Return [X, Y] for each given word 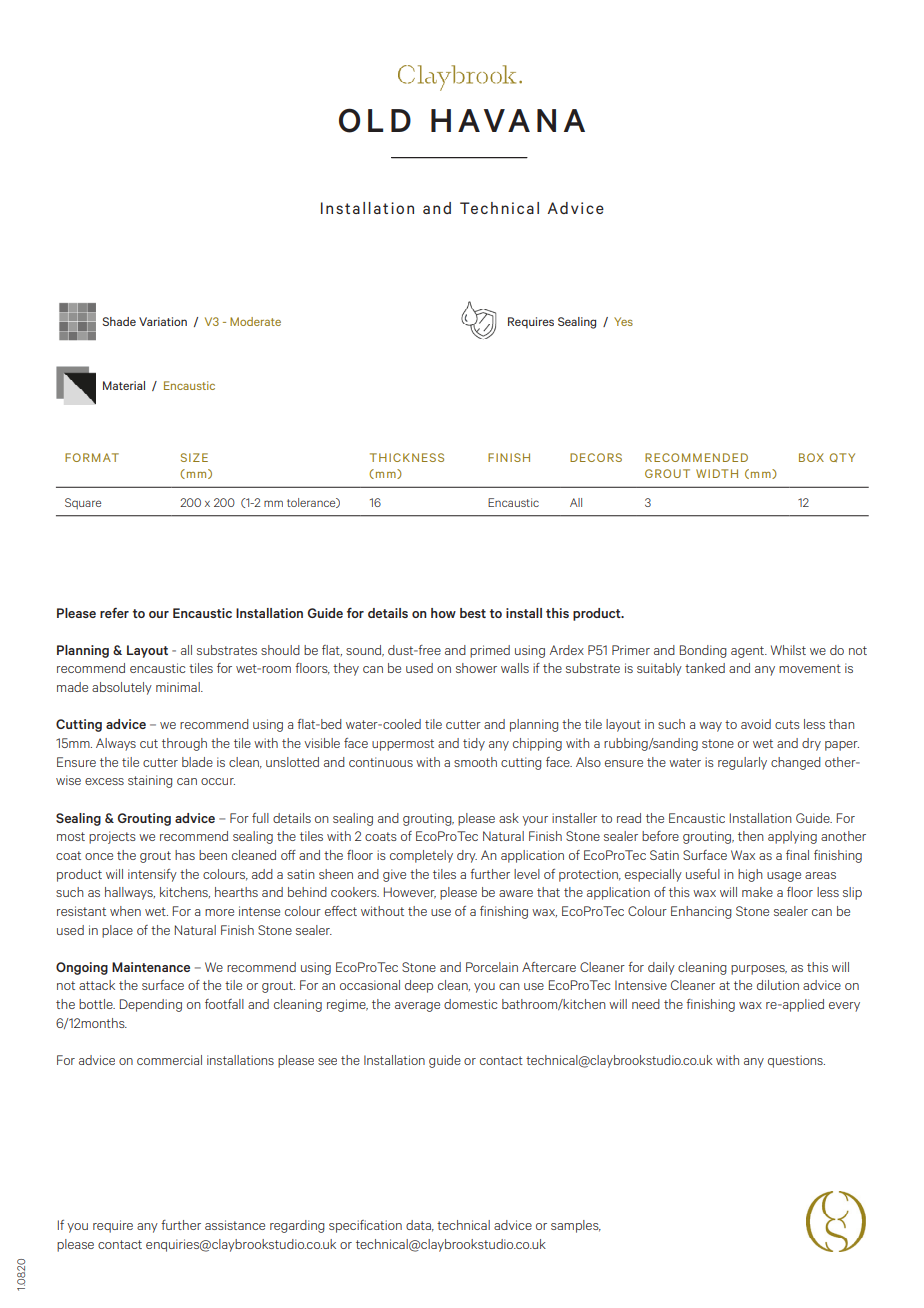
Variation [163, 321]
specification [365, 1226]
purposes [759, 970]
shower [476, 668]
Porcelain [492, 967]
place [117, 931]
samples [576, 1226]
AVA [494, 120]
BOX [811, 457]
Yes [623, 321]
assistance [235, 1225]
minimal [179, 687]
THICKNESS [407, 457]
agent [748, 652]
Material [124, 385]
